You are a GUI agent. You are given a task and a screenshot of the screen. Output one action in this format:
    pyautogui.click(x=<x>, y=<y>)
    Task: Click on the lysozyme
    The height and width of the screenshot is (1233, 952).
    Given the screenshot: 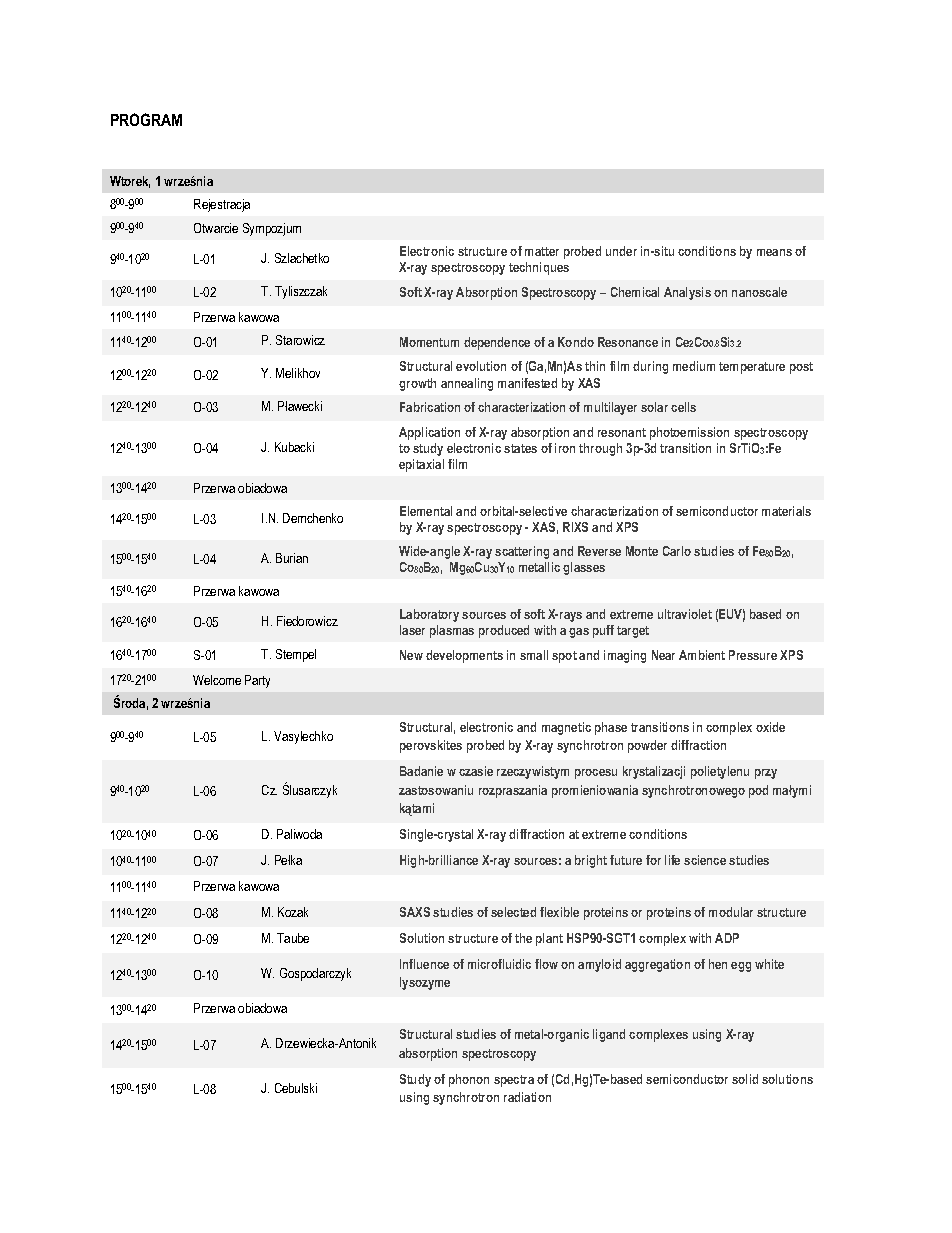 What is the action you would take?
    pyautogui.click(x=425, y=983)
